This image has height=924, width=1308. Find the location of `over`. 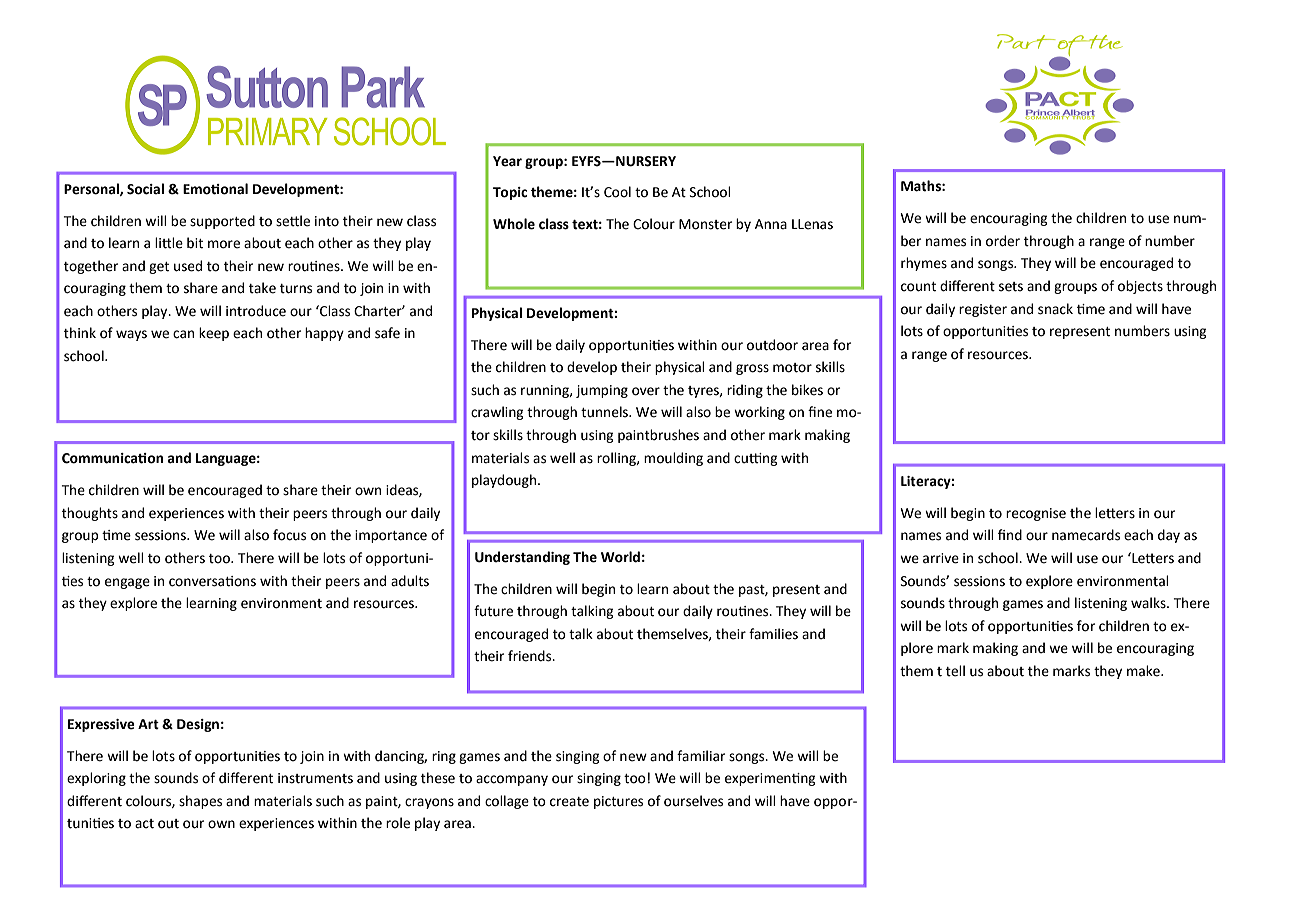

over is located at coordinates (646, 391).
